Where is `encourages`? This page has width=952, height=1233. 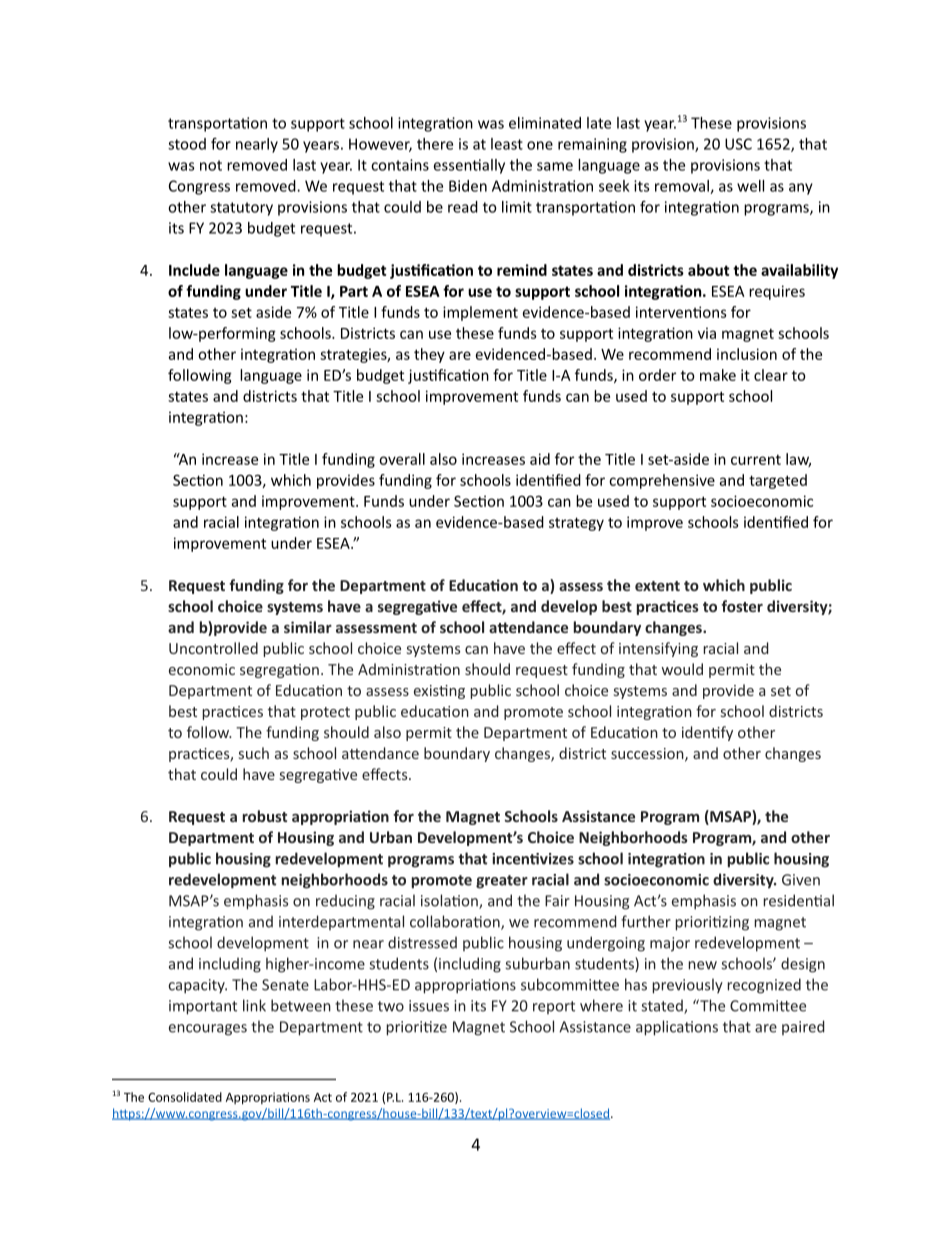 encourages is located at coordinates (208, 1030).
